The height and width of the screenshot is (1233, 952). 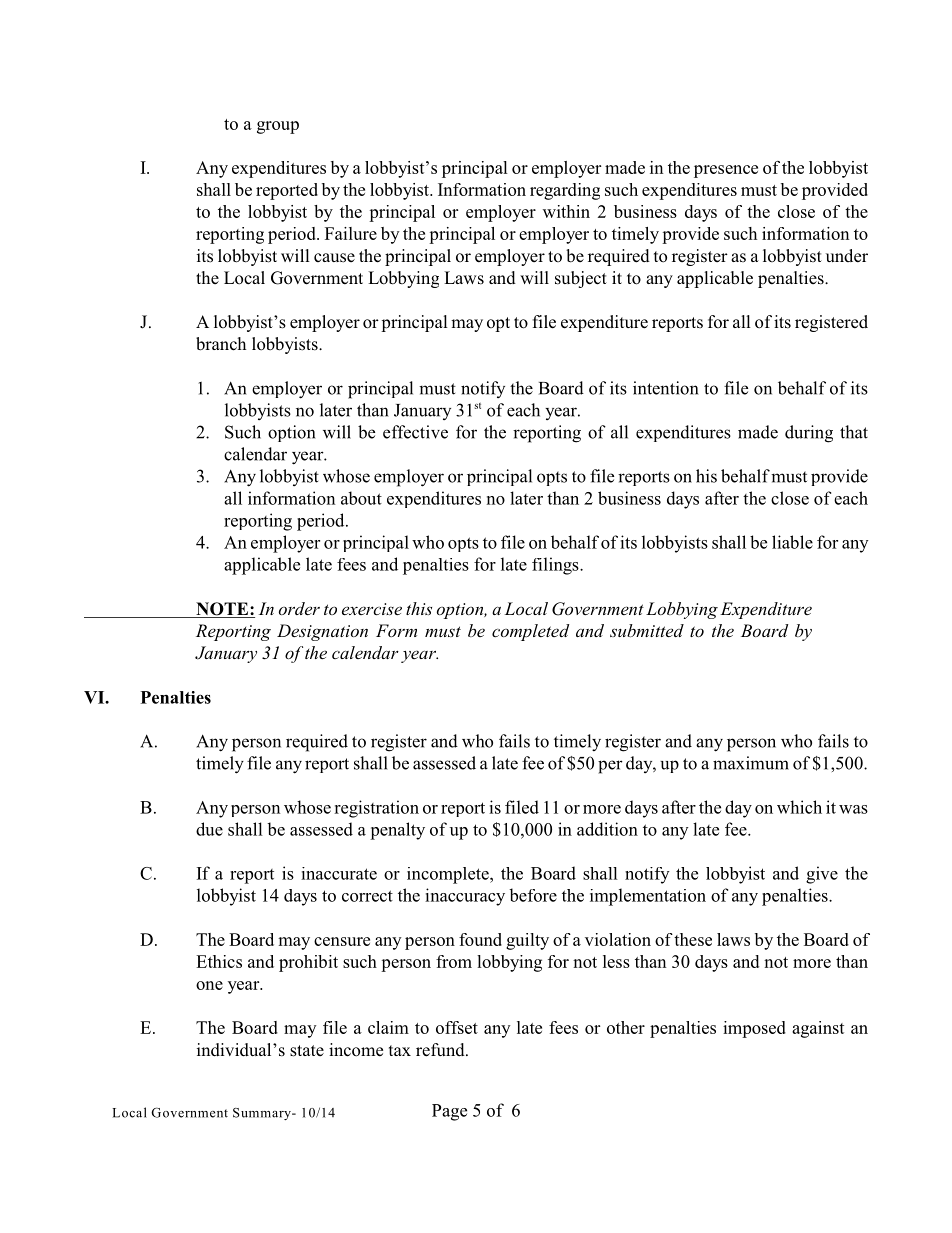 I want to click on regarding, so click(x=565, y=191).
